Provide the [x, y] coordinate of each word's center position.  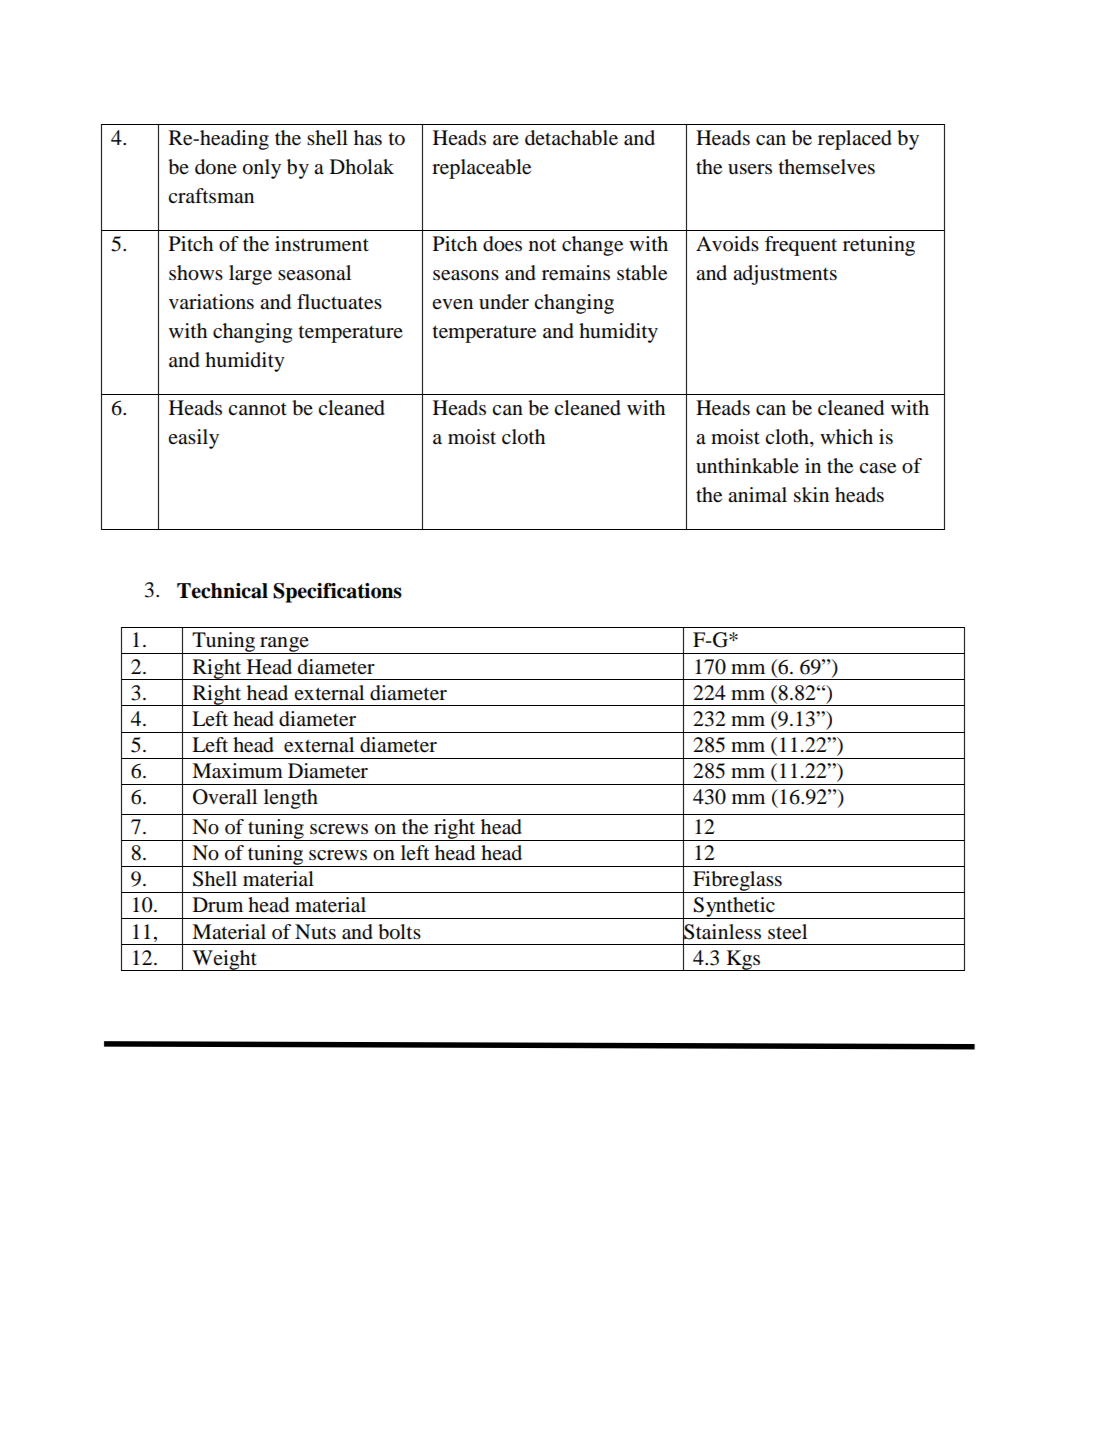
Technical [222, 591]
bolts [399, 932]
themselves [827, 167]
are [506, 140]
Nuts [315, 932]
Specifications [337, 593]
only [262, 169]
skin [811, 495]
